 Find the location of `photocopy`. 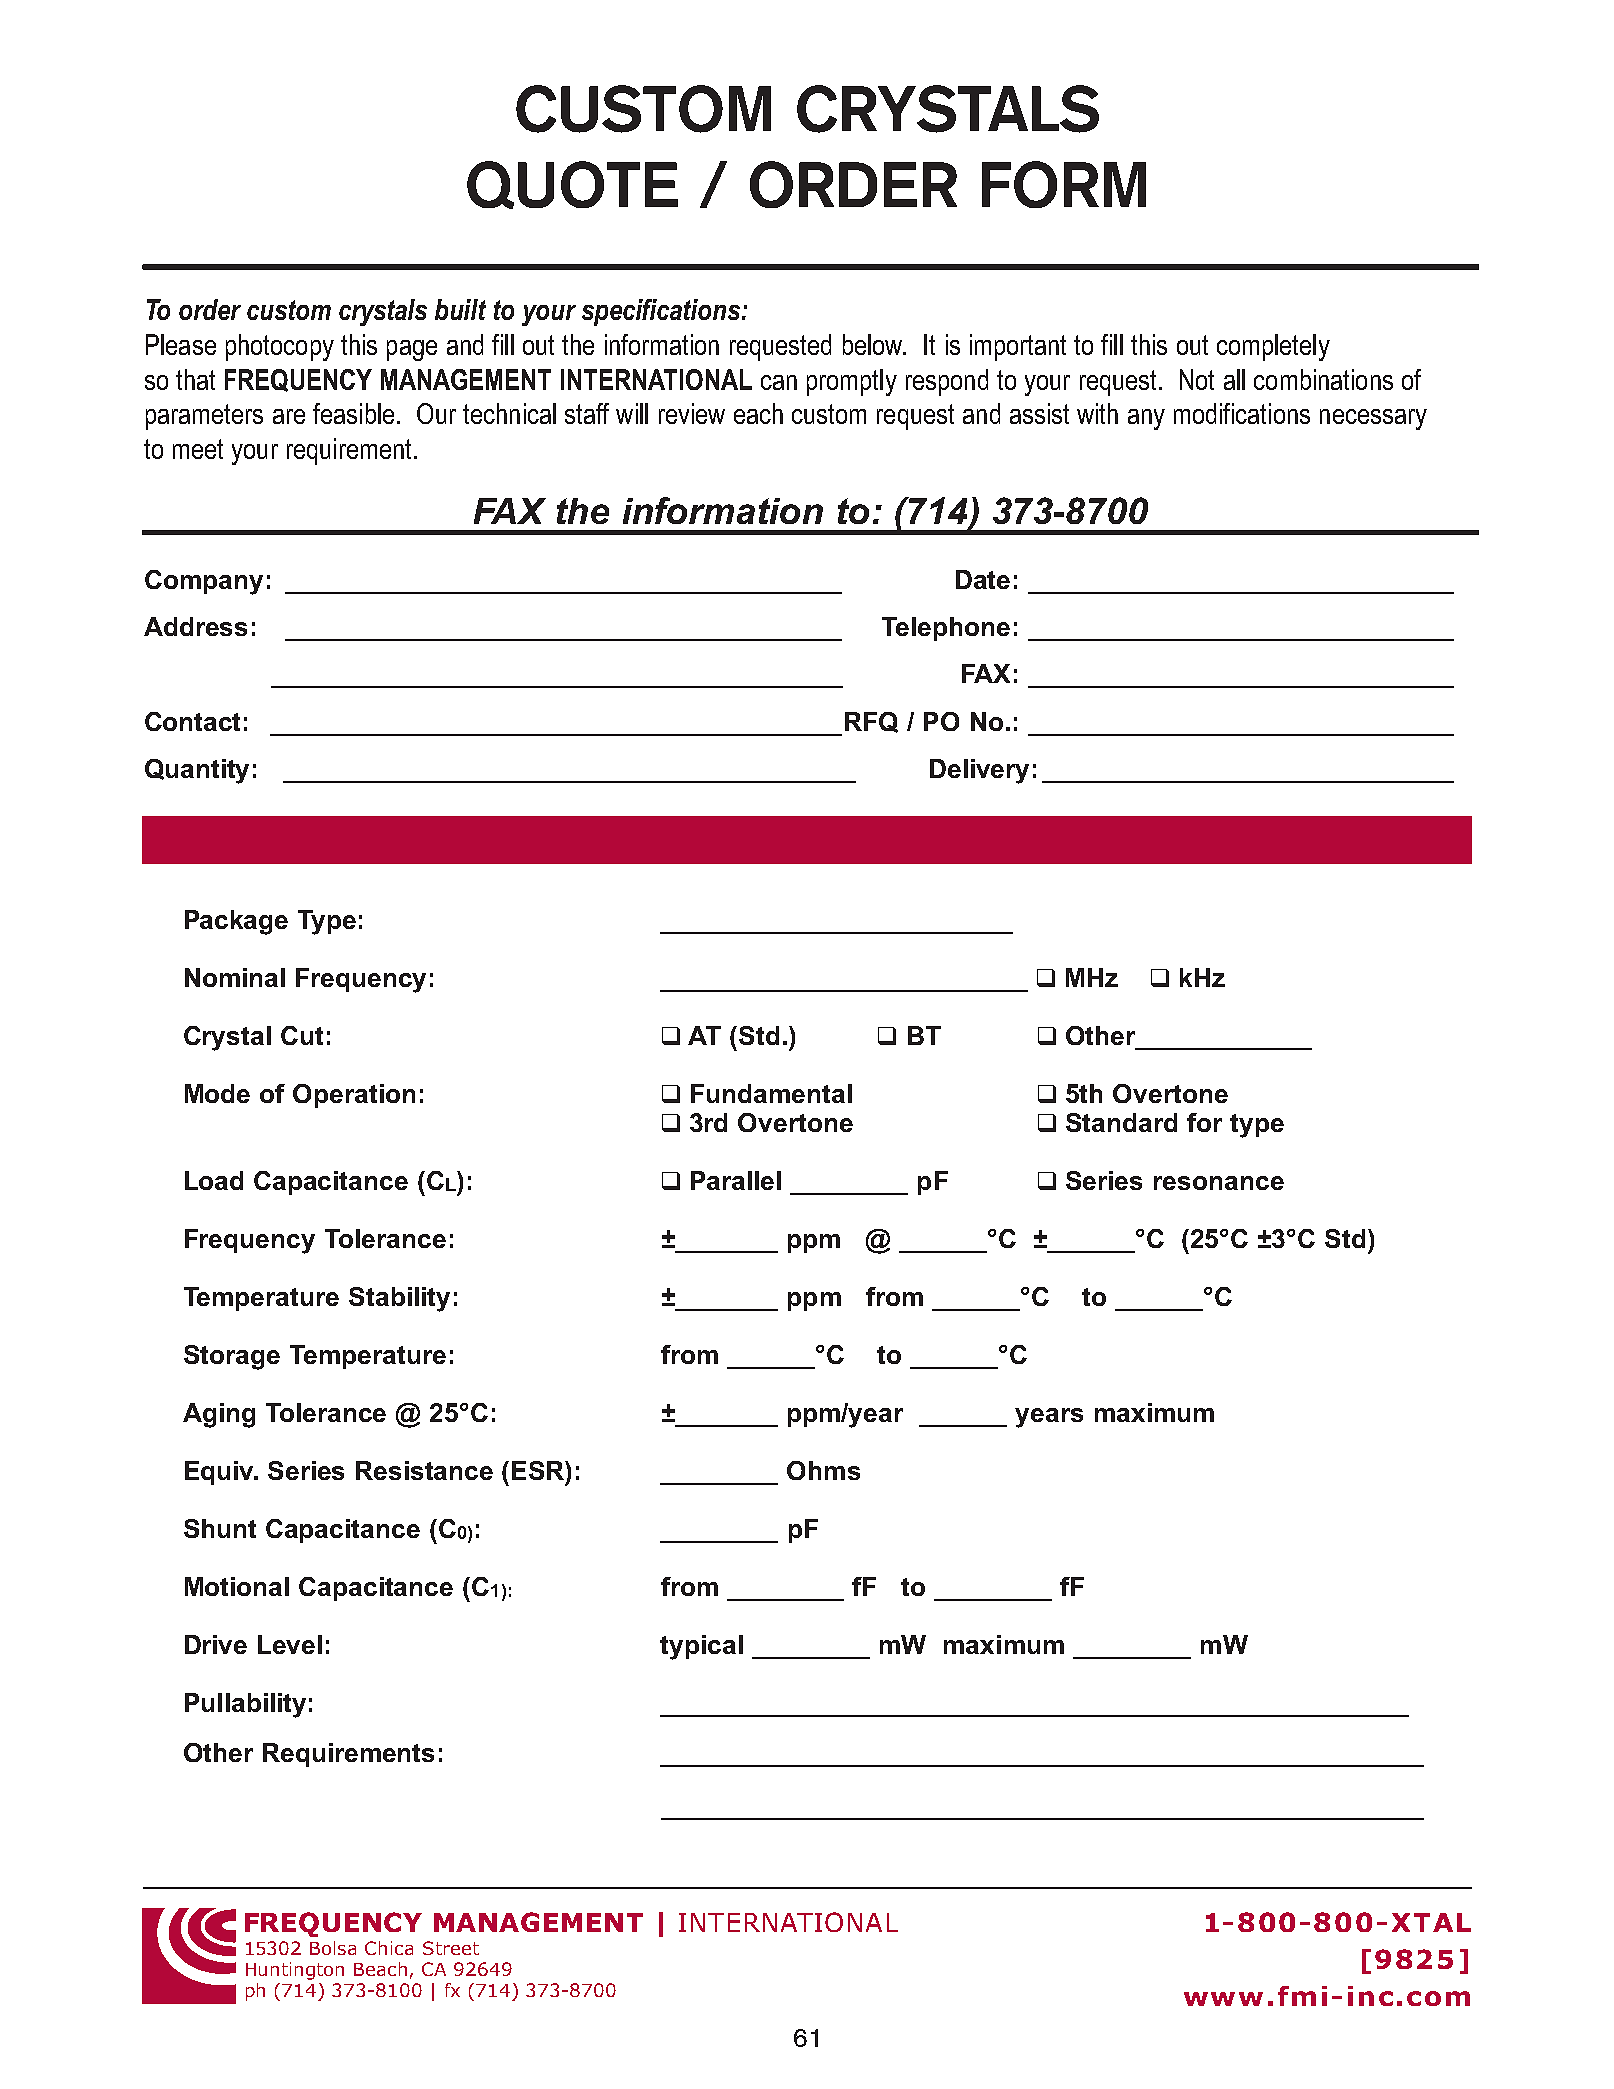

photocopy is located at coordinates (280, 347).
